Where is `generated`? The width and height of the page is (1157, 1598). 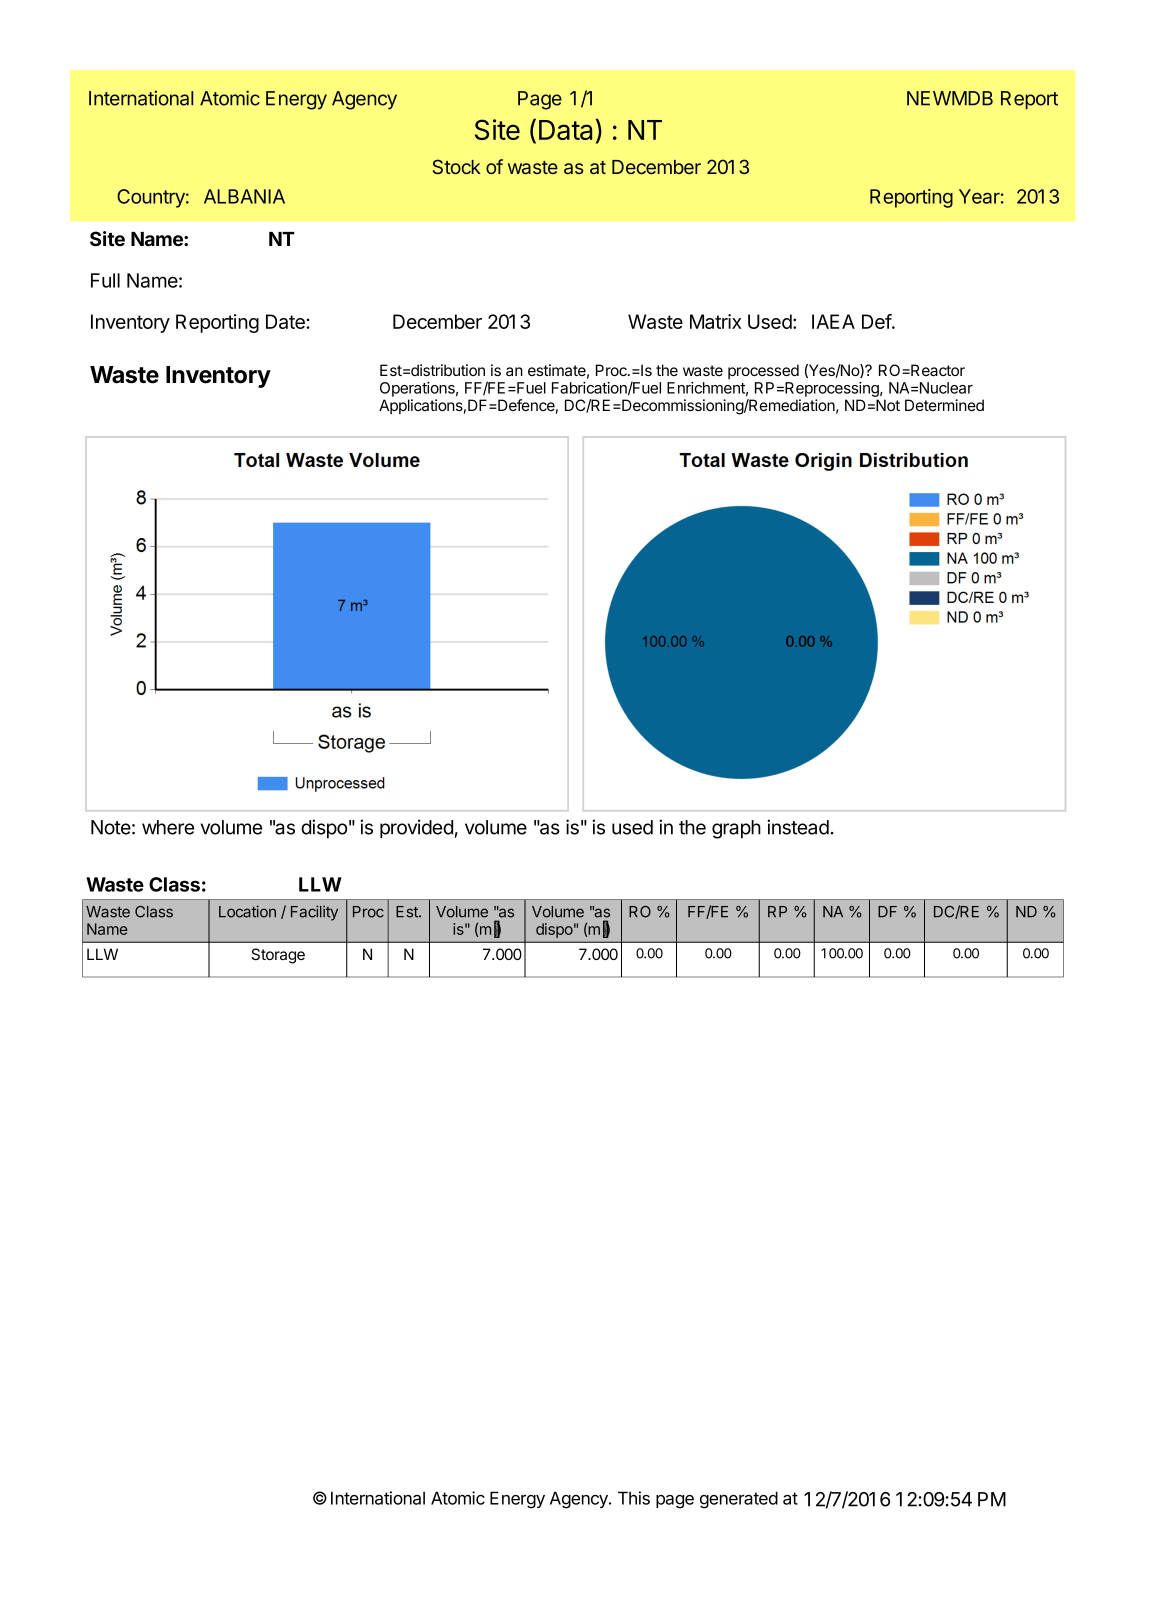
generated is located at coordinates (739, 1500).
